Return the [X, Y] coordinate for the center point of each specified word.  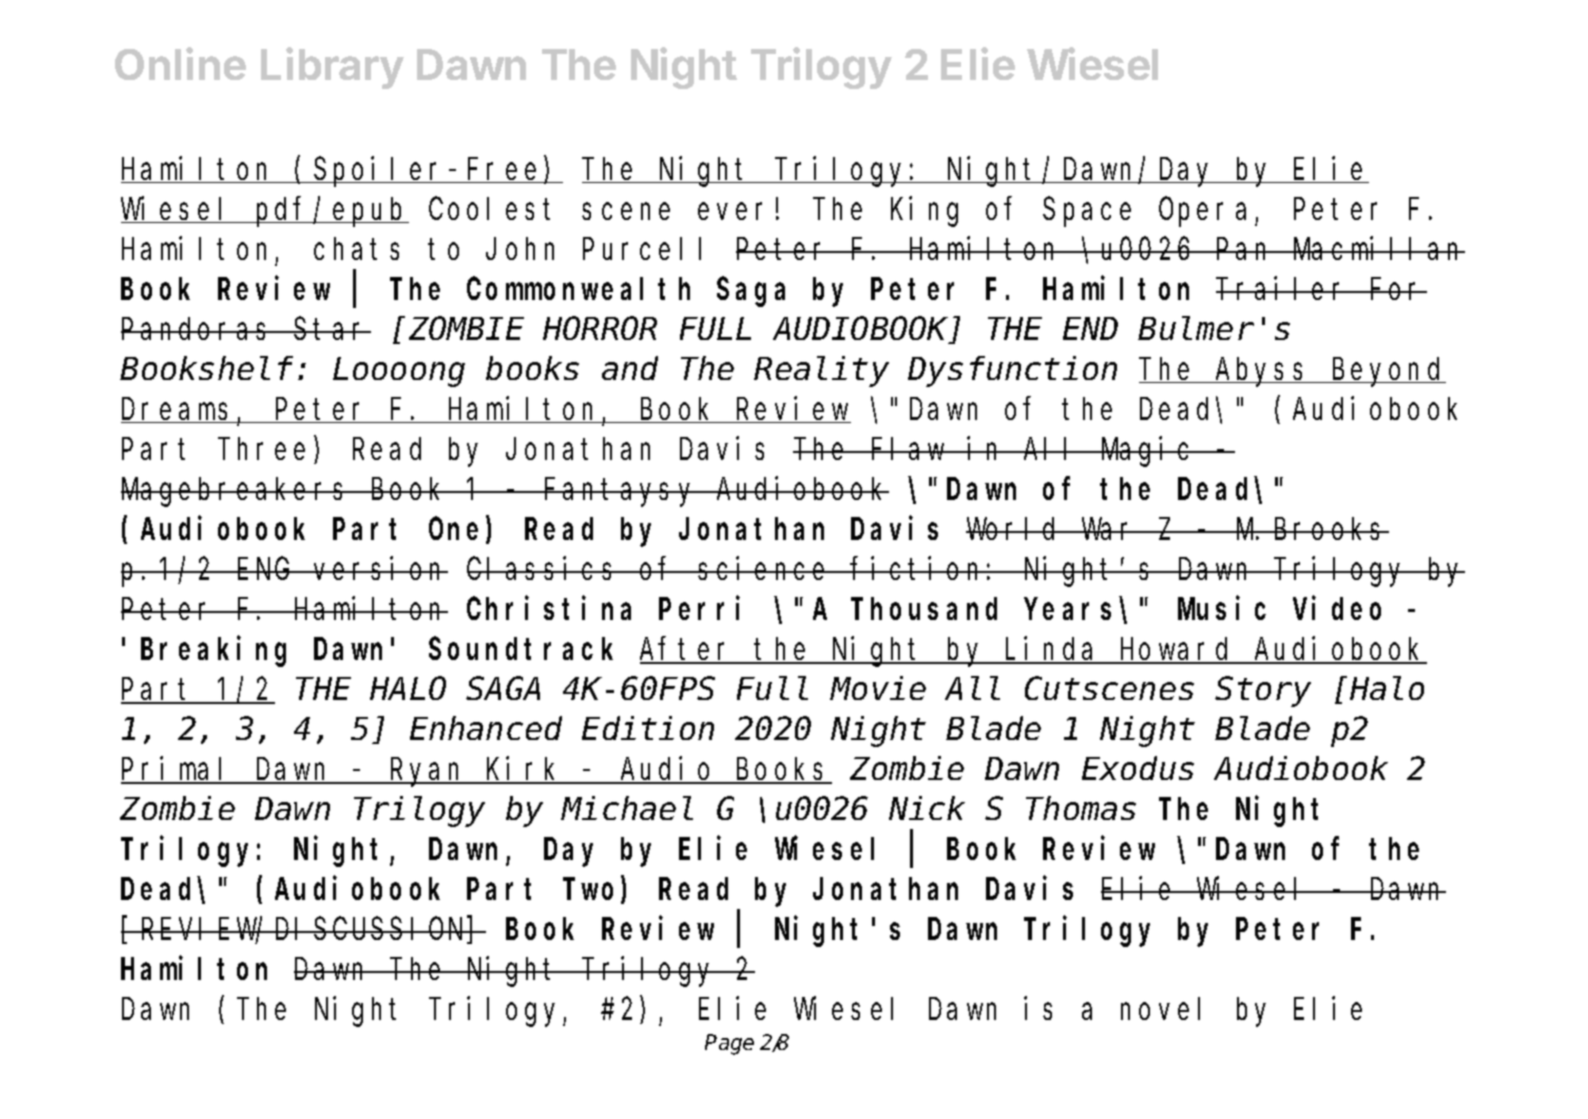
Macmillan [1378, 248]
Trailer [1283, 288]
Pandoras [197, 329]
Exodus [1138, 769]
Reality [821, 372]
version [379, 568]
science [764, 568]
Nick [927, 808]
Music [1222, 608]
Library [332, 68]
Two [592, 891]
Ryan [428, 773]
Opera [1202, 213]
